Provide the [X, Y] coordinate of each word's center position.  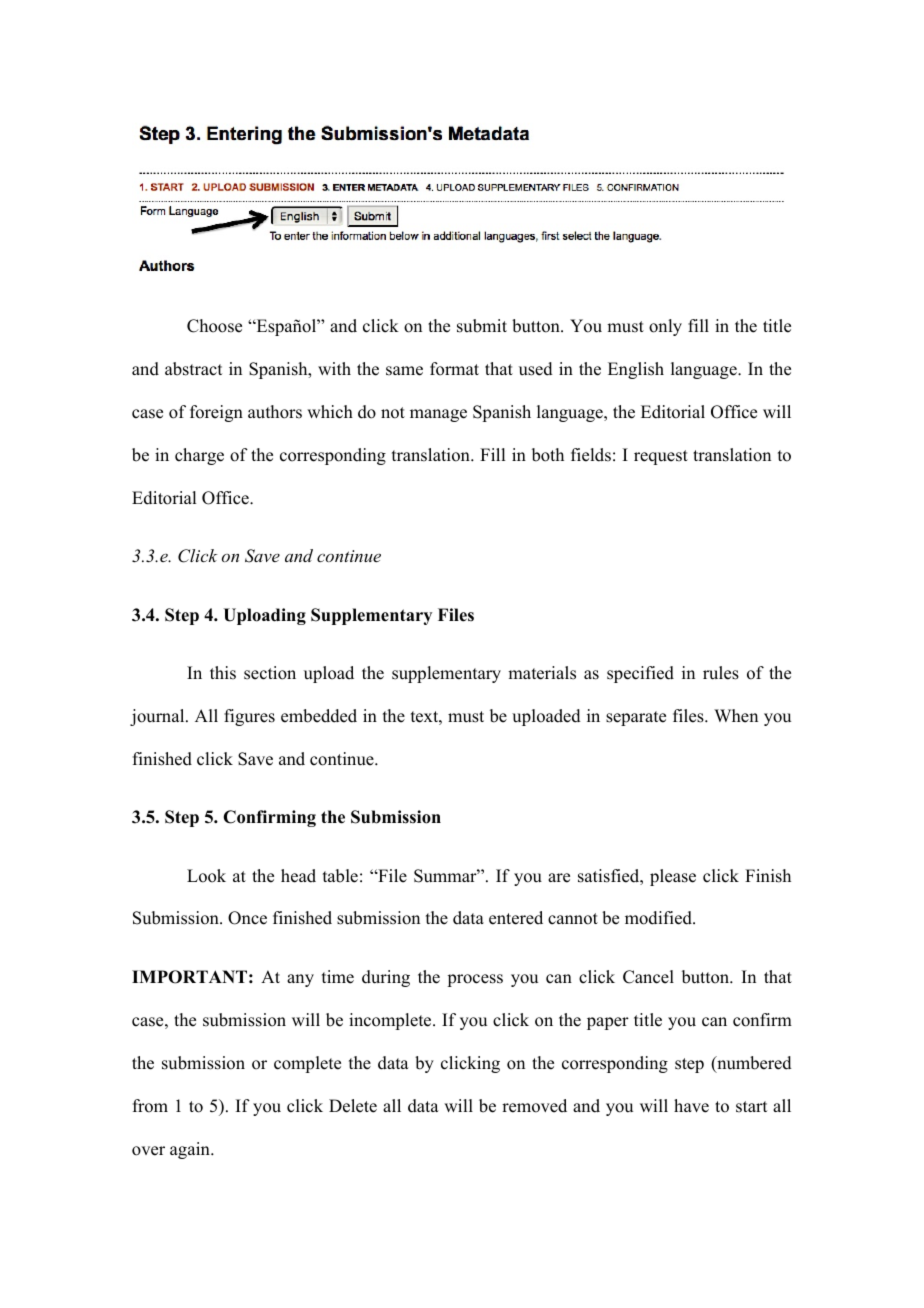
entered [516, 918]
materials [542, 673]
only [665, 327]
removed [534, 1106]
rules [721, 673]
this [223, 673]
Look [206, 876]
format [454, 369]
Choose [214, 326]
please [673, 877]
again [191, 1150]
